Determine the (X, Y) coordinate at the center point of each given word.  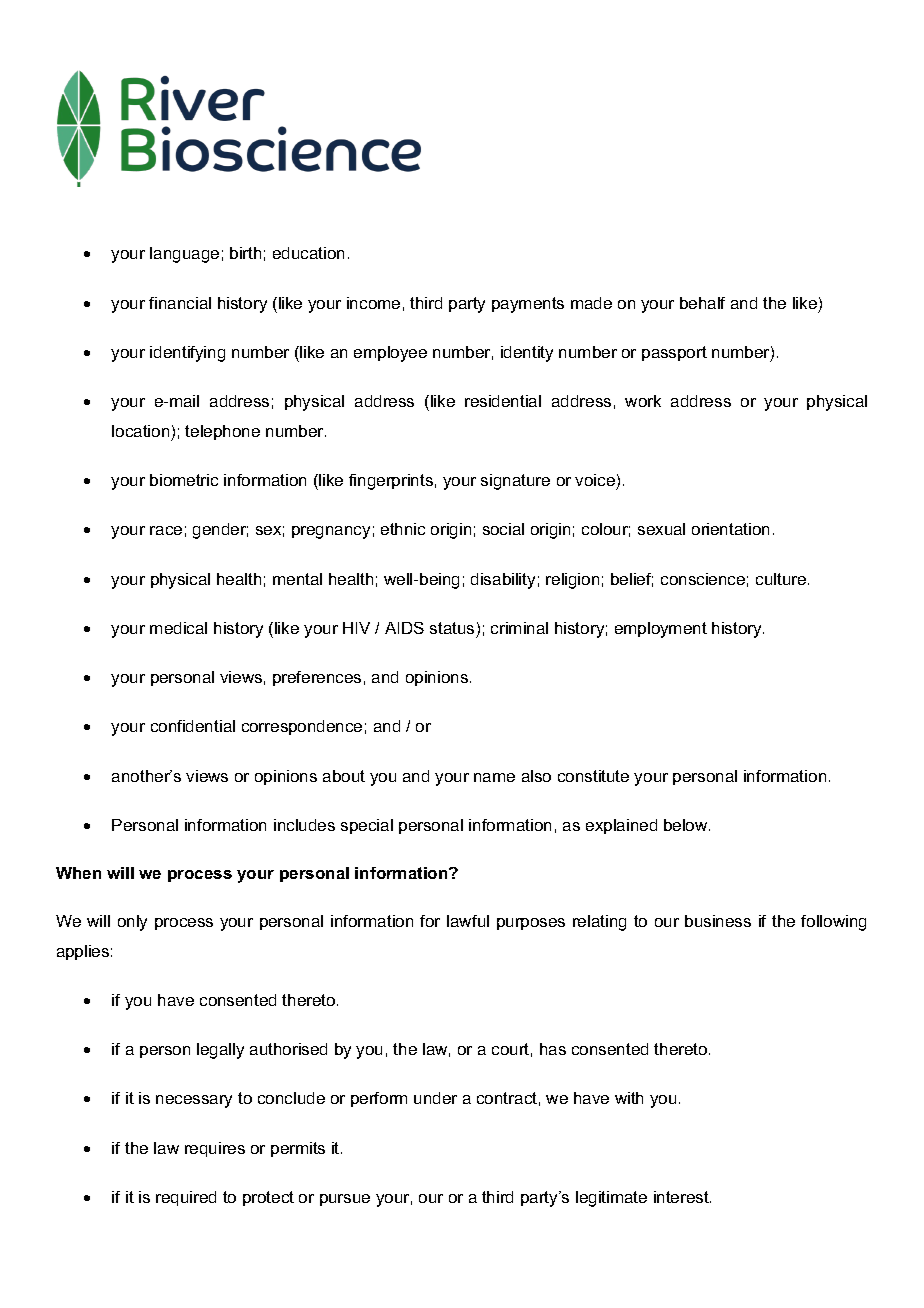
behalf (702, 303)
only (132, 923)
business (718, 921)
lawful (468, 921)
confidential (193, 726)
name (494, 777)
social (503, 529)
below (687, 825)
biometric (184, 480)
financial (180, 303)
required (186, 1198)
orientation (730, 529)
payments (528, 305)
